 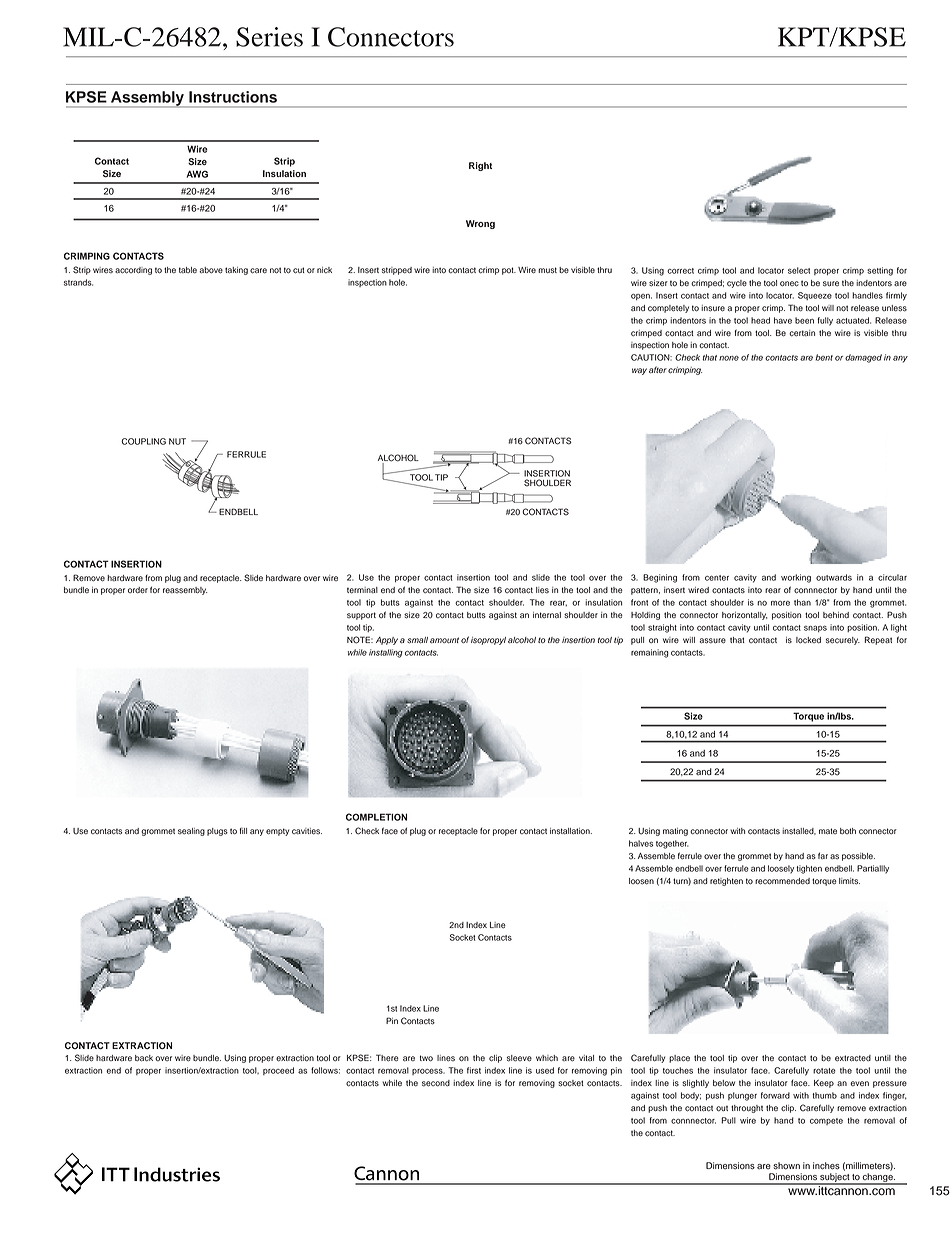 I want to click on than, so click(x=802, y=602).
